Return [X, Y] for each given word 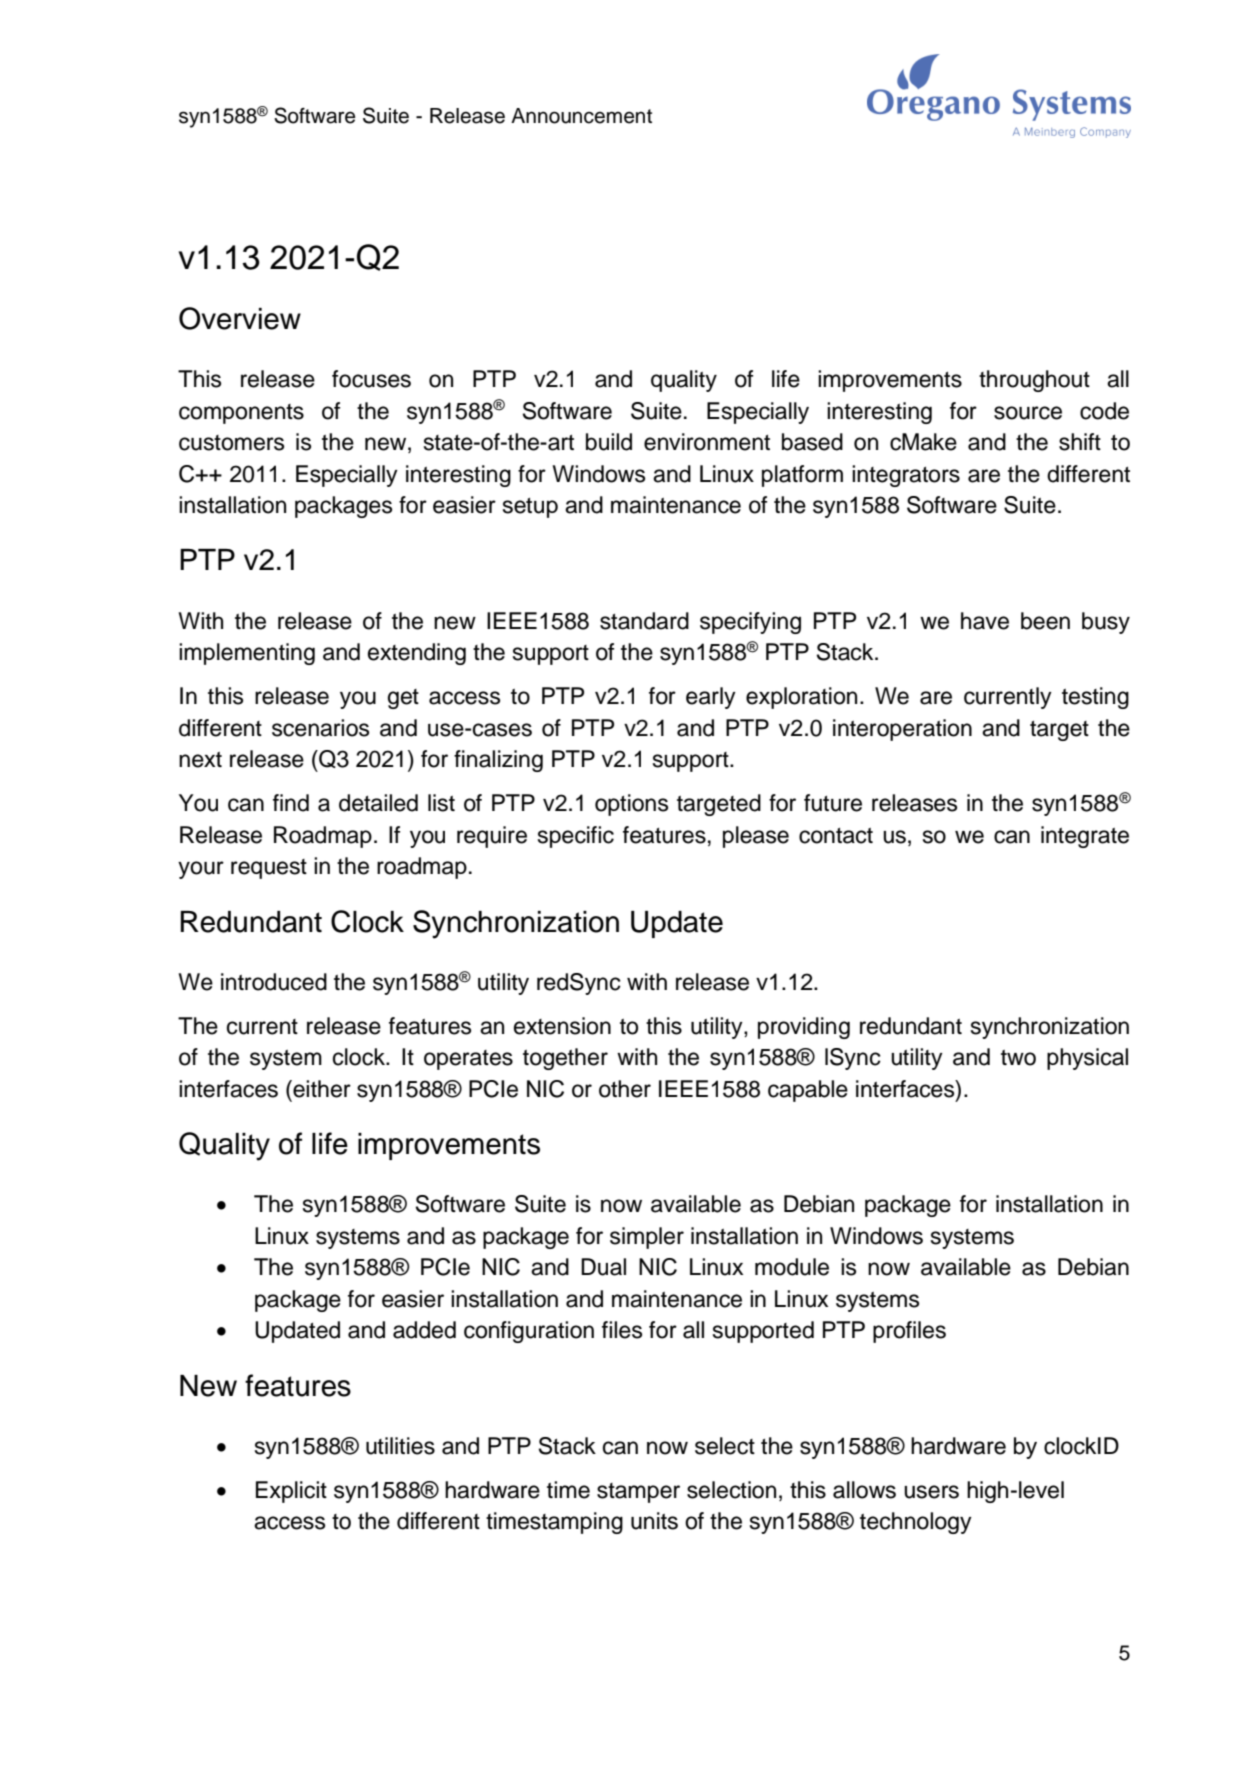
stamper [638, 1493]
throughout [1034, 381]
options [631, 805]
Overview [240, 318]
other [625, 1089]
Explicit [291, 1492]
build [609, 442]
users [931, 1492]
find [291, 803]
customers [231, 443]
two [1018, 1058]
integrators [906, 476]
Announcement [581, 116]
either [321, 1089]
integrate [1085, 837]
